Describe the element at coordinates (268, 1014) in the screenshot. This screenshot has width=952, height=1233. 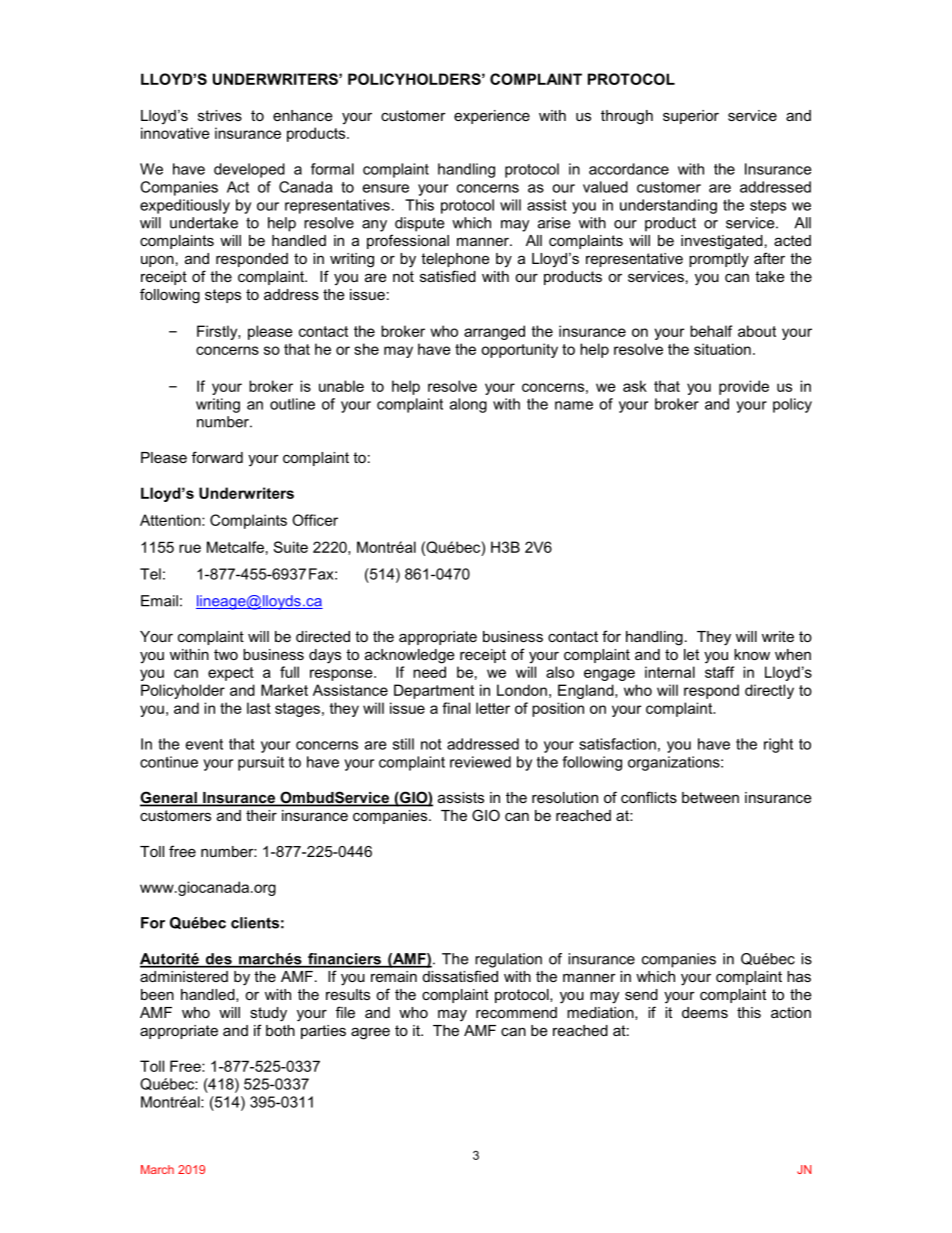
I see `study` at that location.
